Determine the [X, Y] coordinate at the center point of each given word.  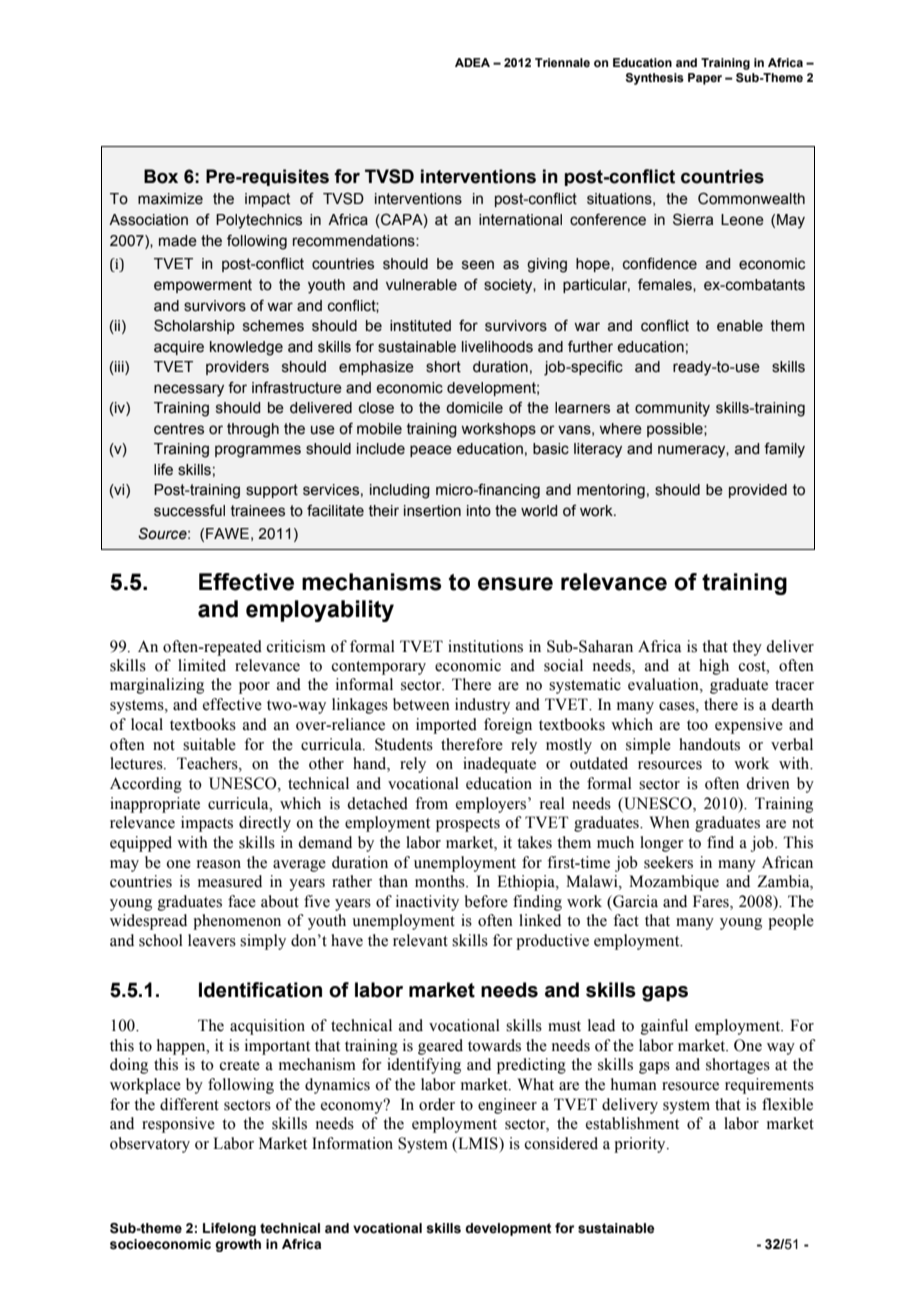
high [714, 667]
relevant [420, 940]
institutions [485, 646]
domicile [474, 408]
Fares [712, 901]
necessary [189, 390]
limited [202, 665]
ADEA [472, 62]
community [672, 409]
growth [238, 1245]
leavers [212, 940]
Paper [705, 79]
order [437, 1104]
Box [161, 176]
